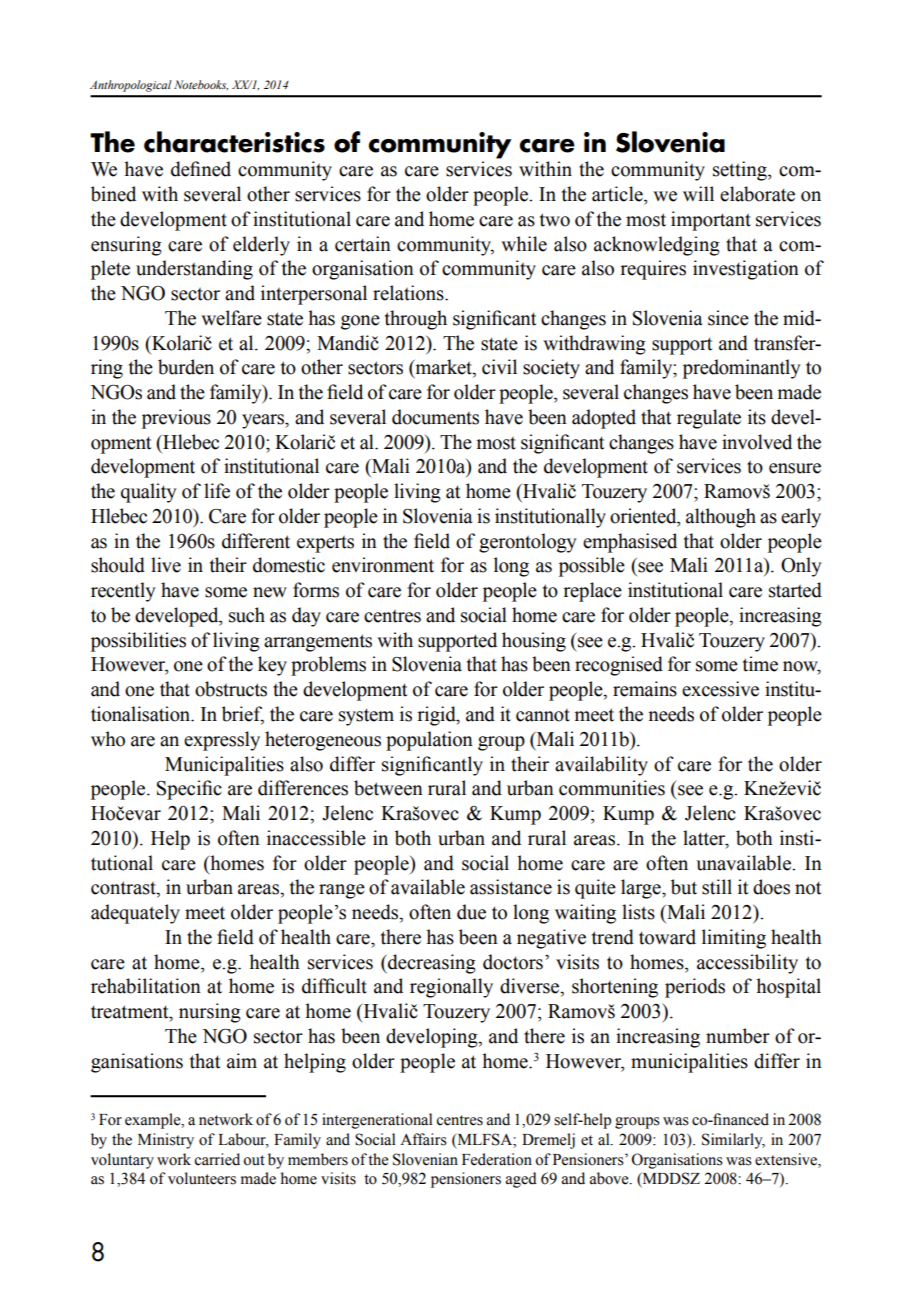  I want to click on between, so click(388, 788).
